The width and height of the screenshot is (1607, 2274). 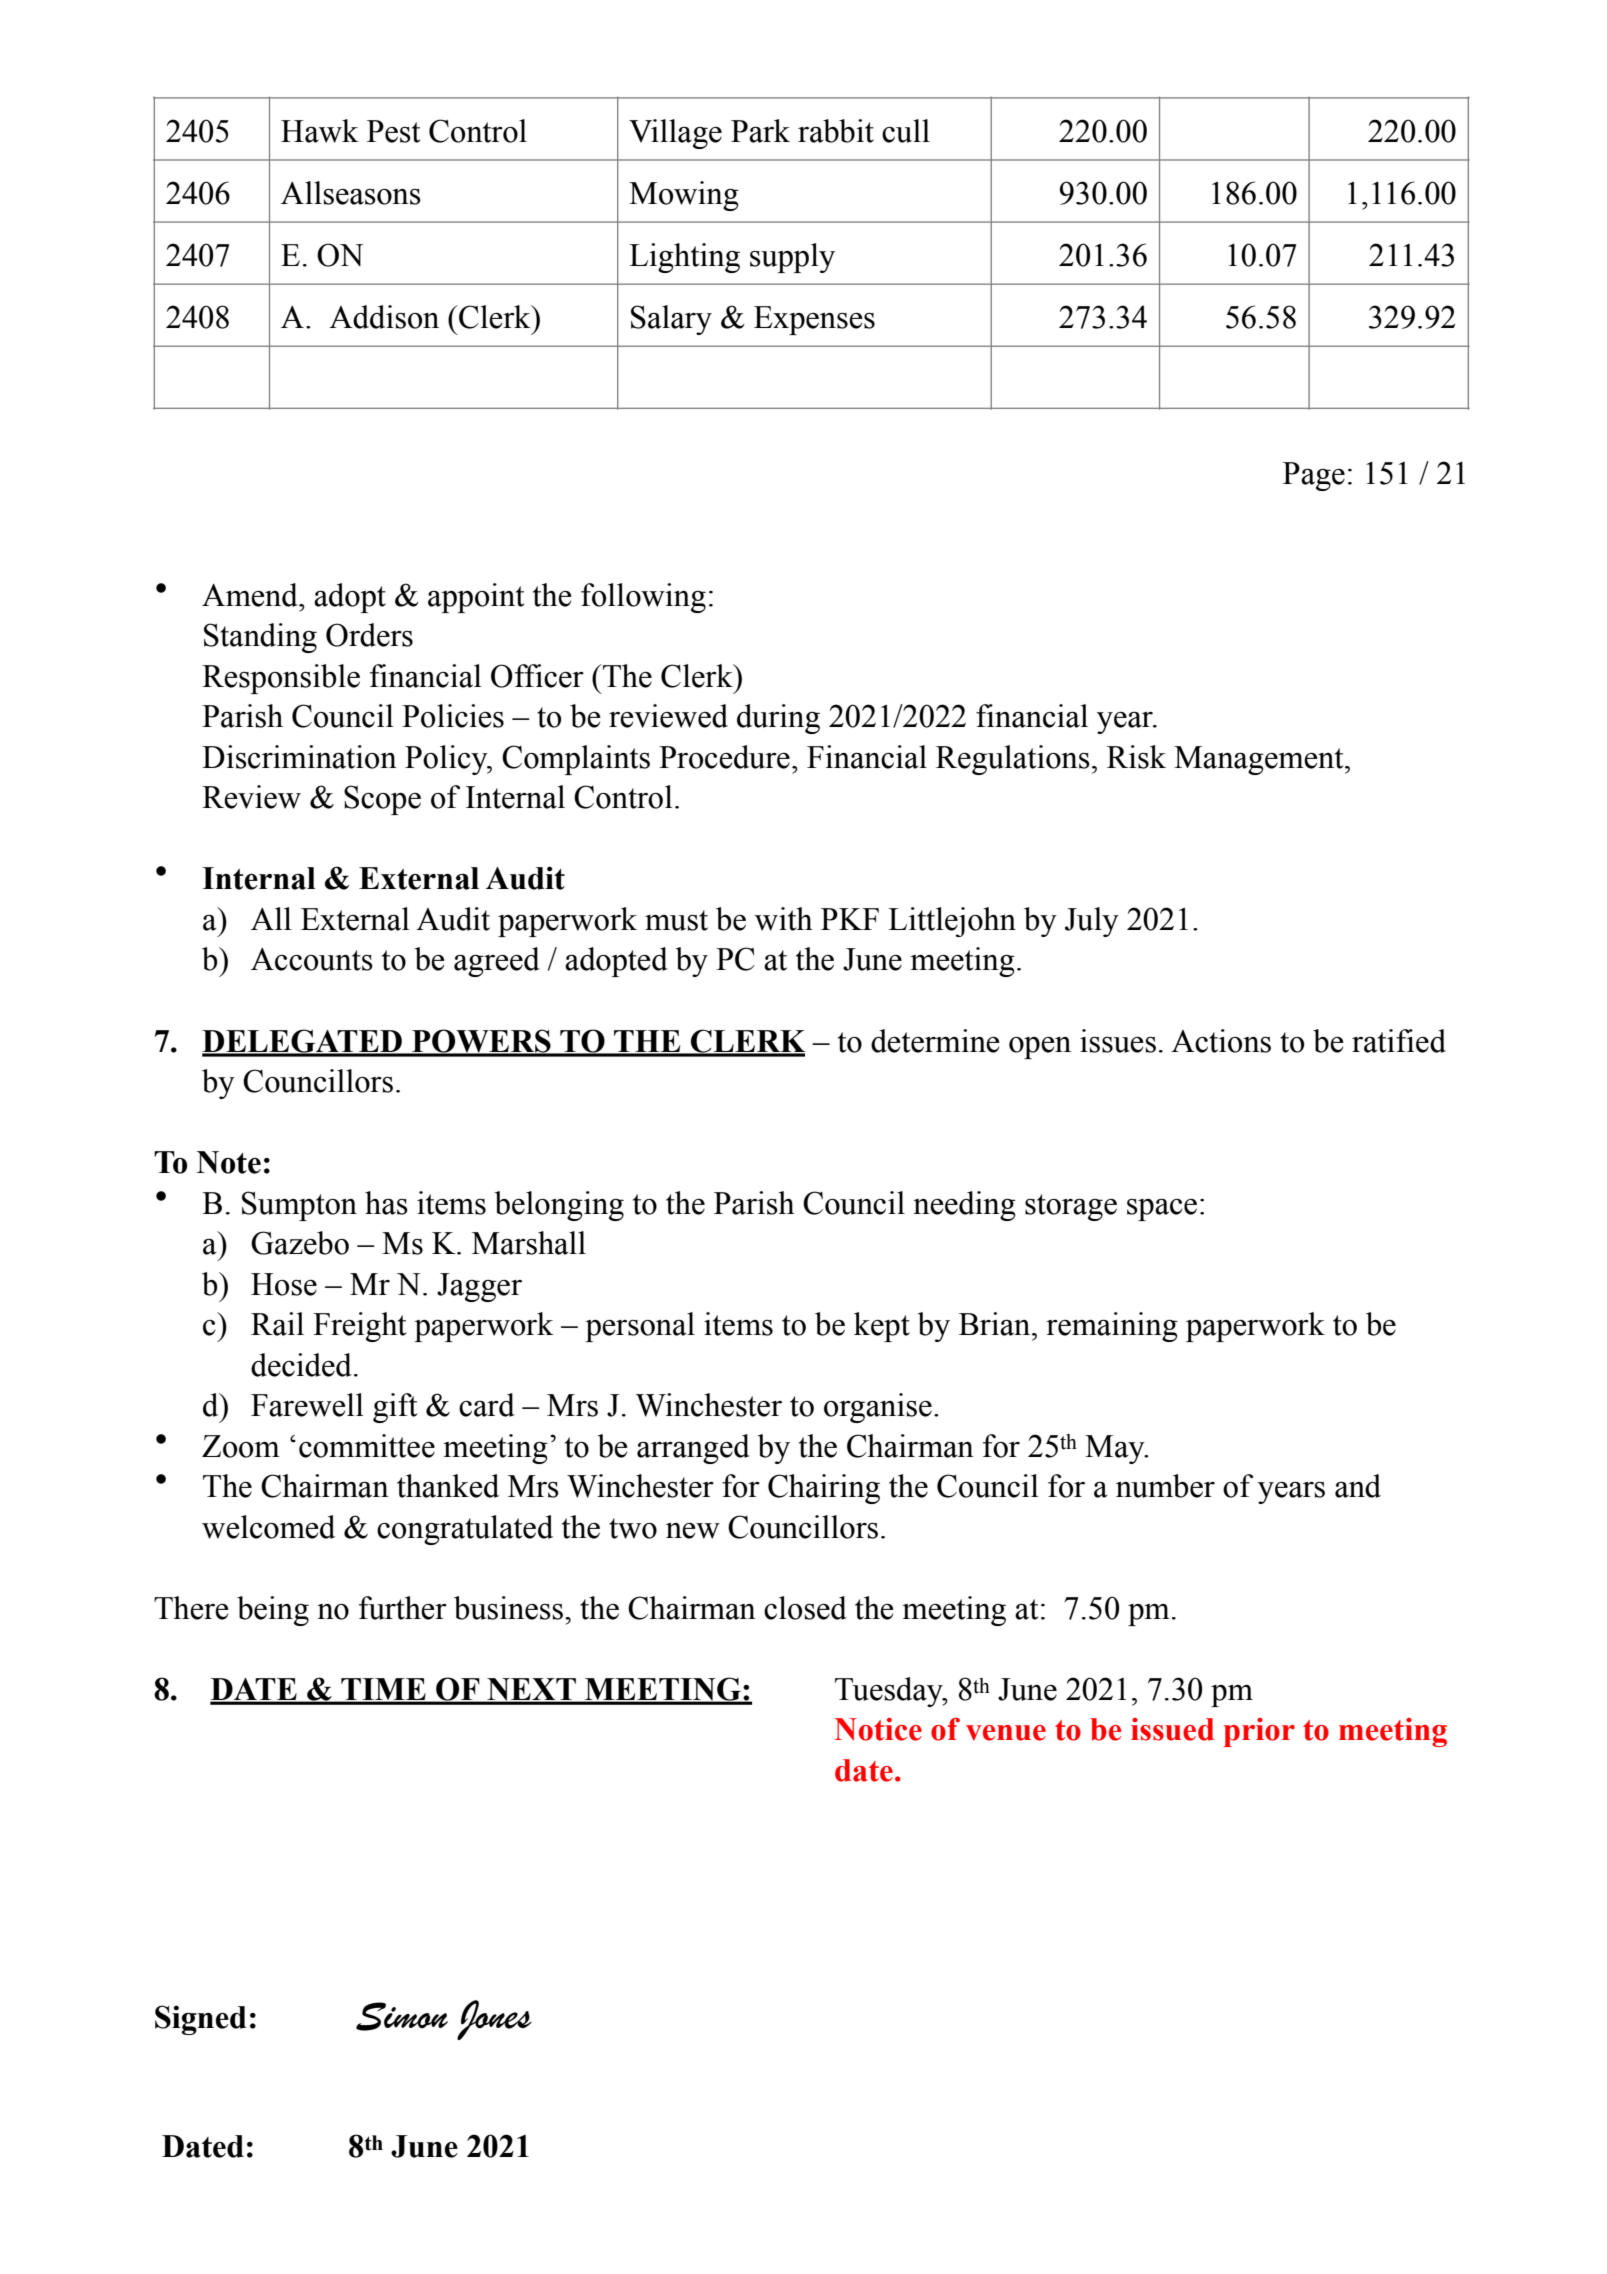 I want to click on remaining, so click(x=1112, y=1327).
